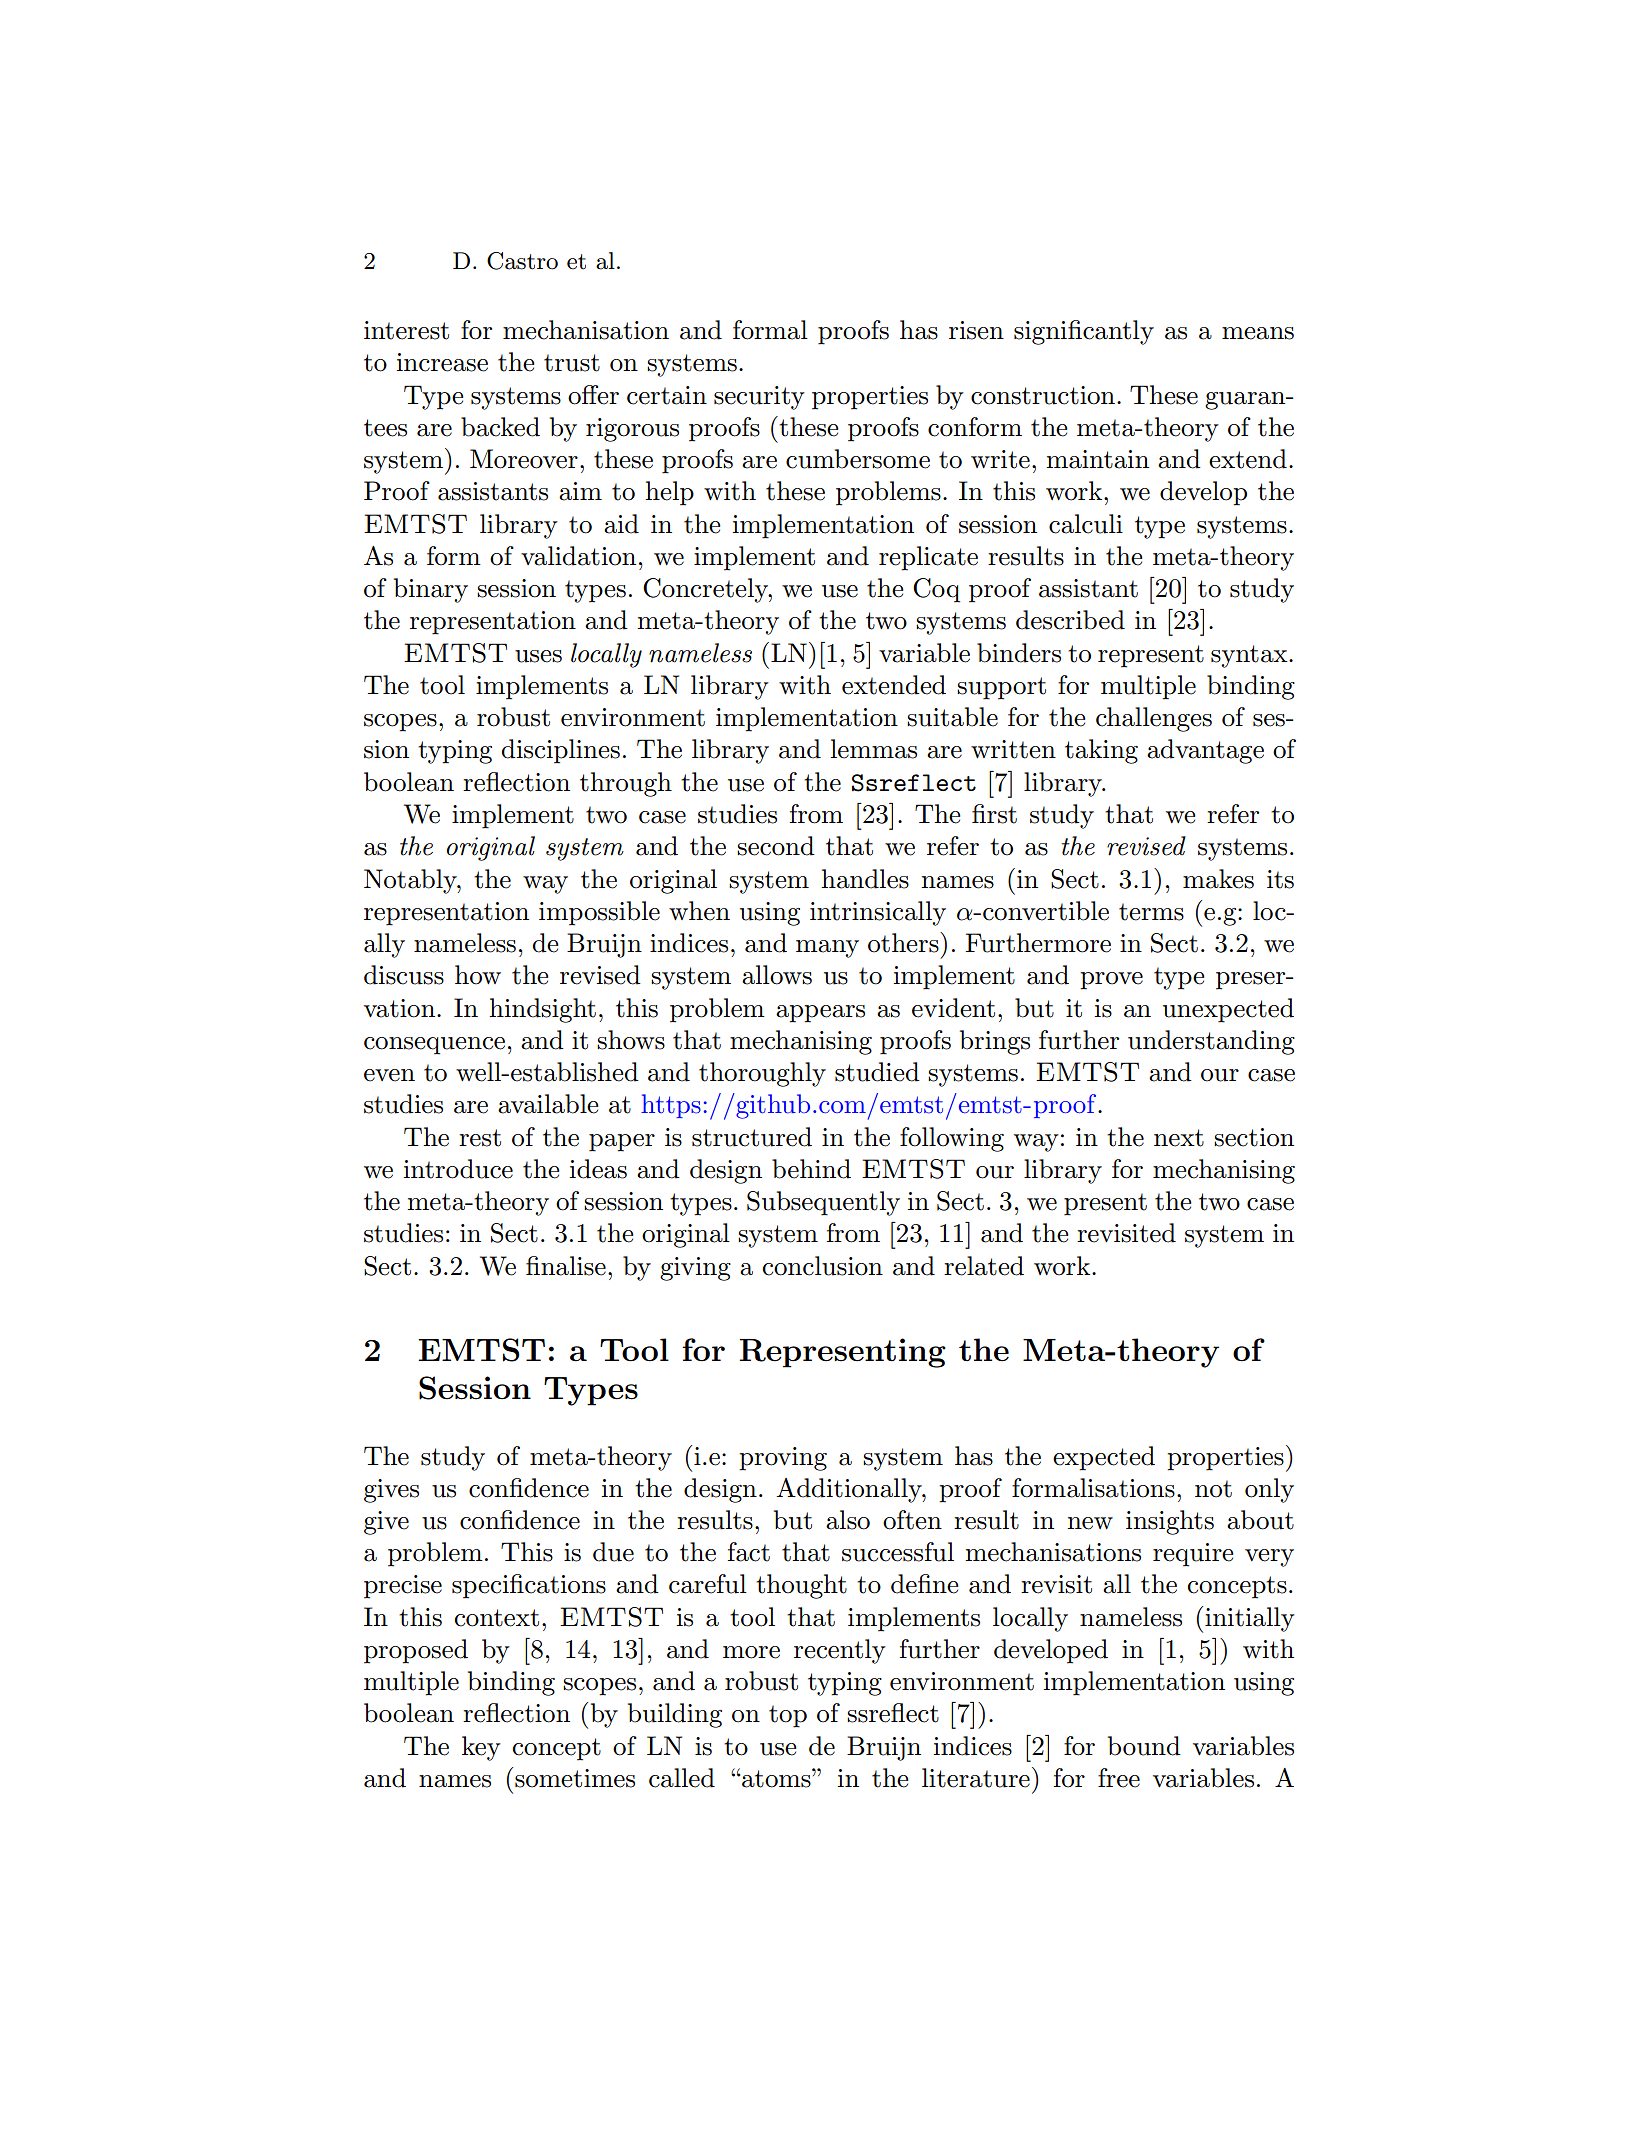  What do you see at coordinates (1258, 333) in the page?
I see `means` at bounding box center [1258, 333].
